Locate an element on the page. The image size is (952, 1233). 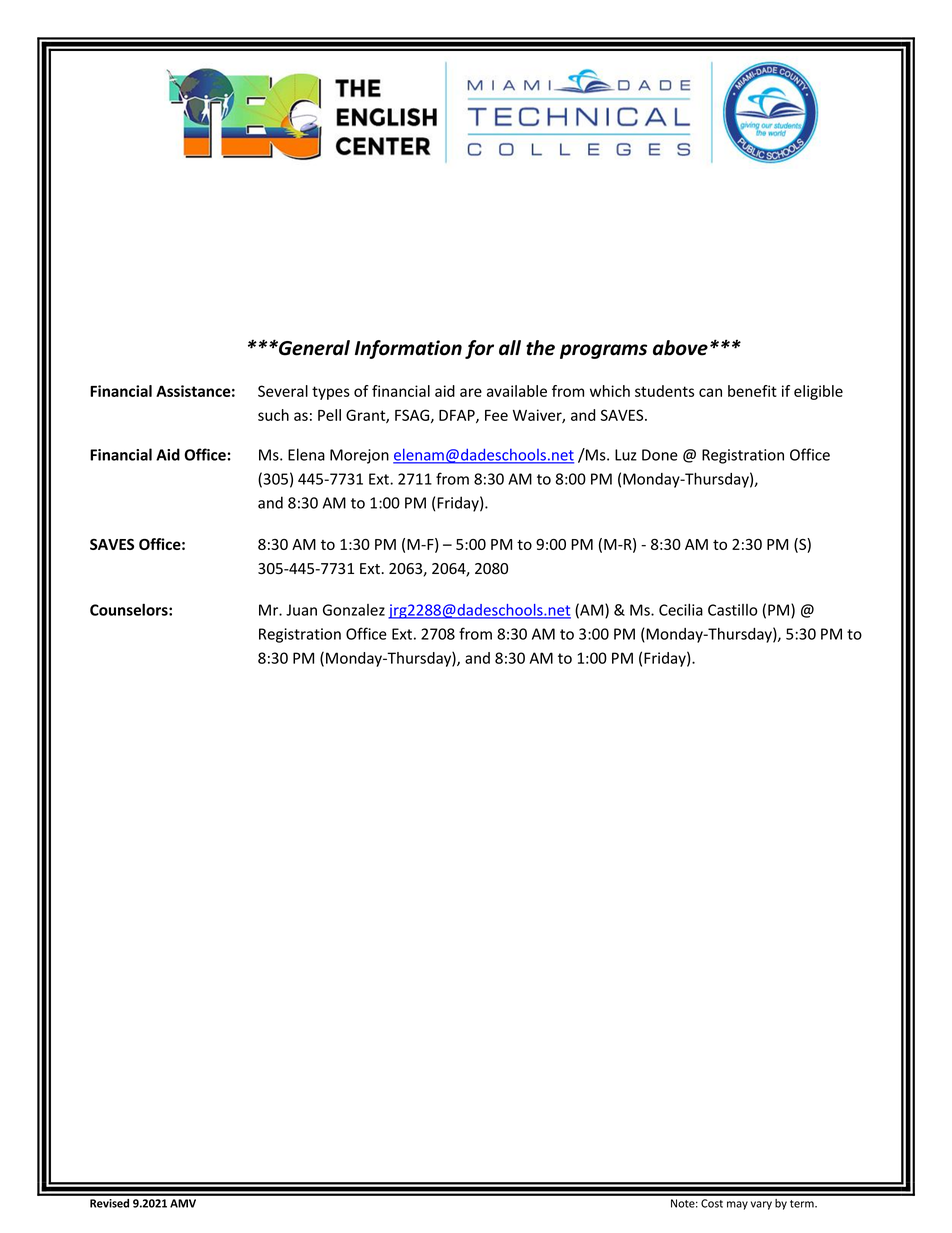
Cost is located at coordinates (712, 1203).
